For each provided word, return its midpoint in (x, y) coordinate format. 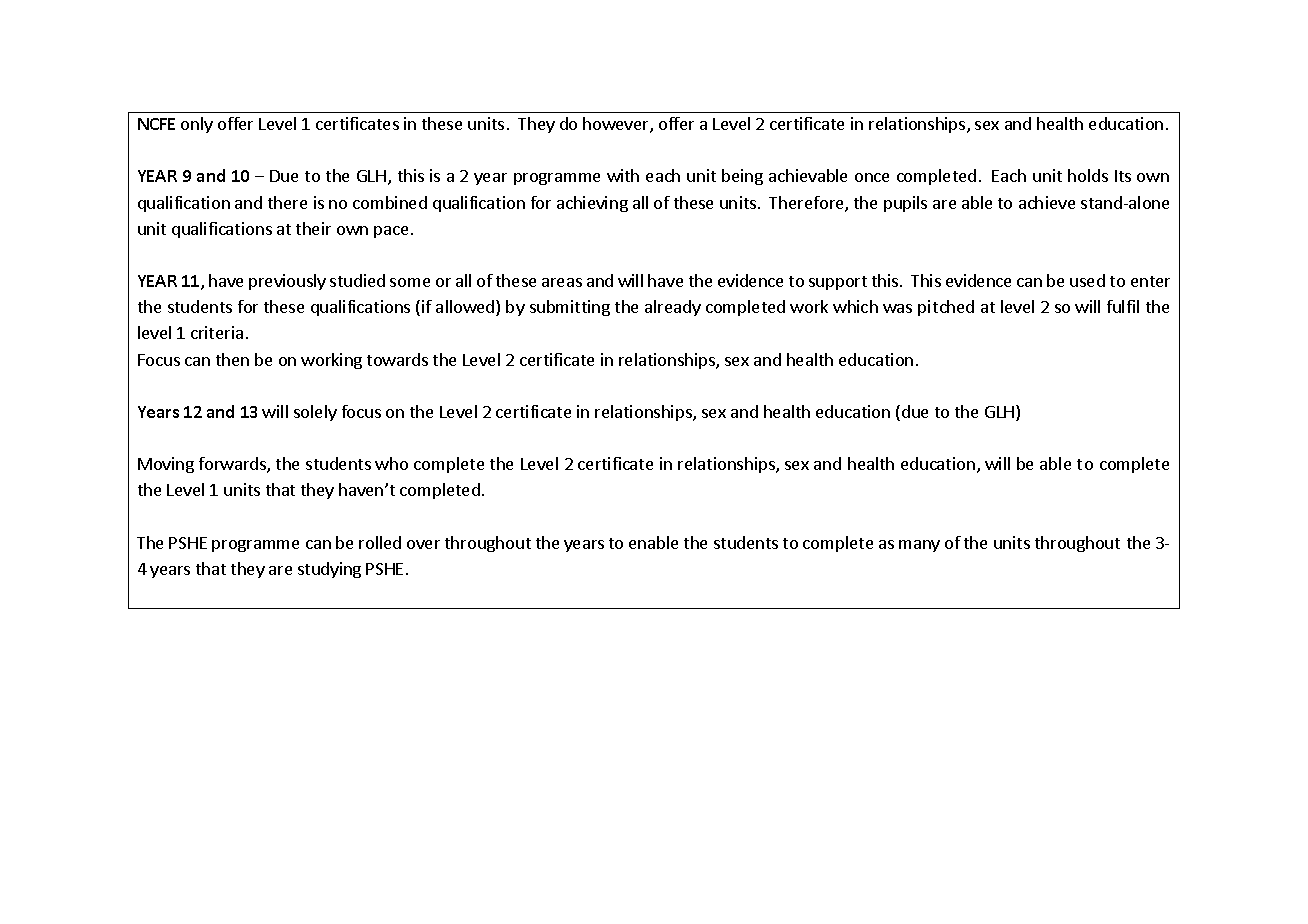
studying (329, 570)
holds (1088, 175)
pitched (946, 308)
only (197, 125)
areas (562, 282)
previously (287, 282)
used (1087, 280)
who (391, 463)
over (423, 544)
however (617, 125)
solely (315, 413)
